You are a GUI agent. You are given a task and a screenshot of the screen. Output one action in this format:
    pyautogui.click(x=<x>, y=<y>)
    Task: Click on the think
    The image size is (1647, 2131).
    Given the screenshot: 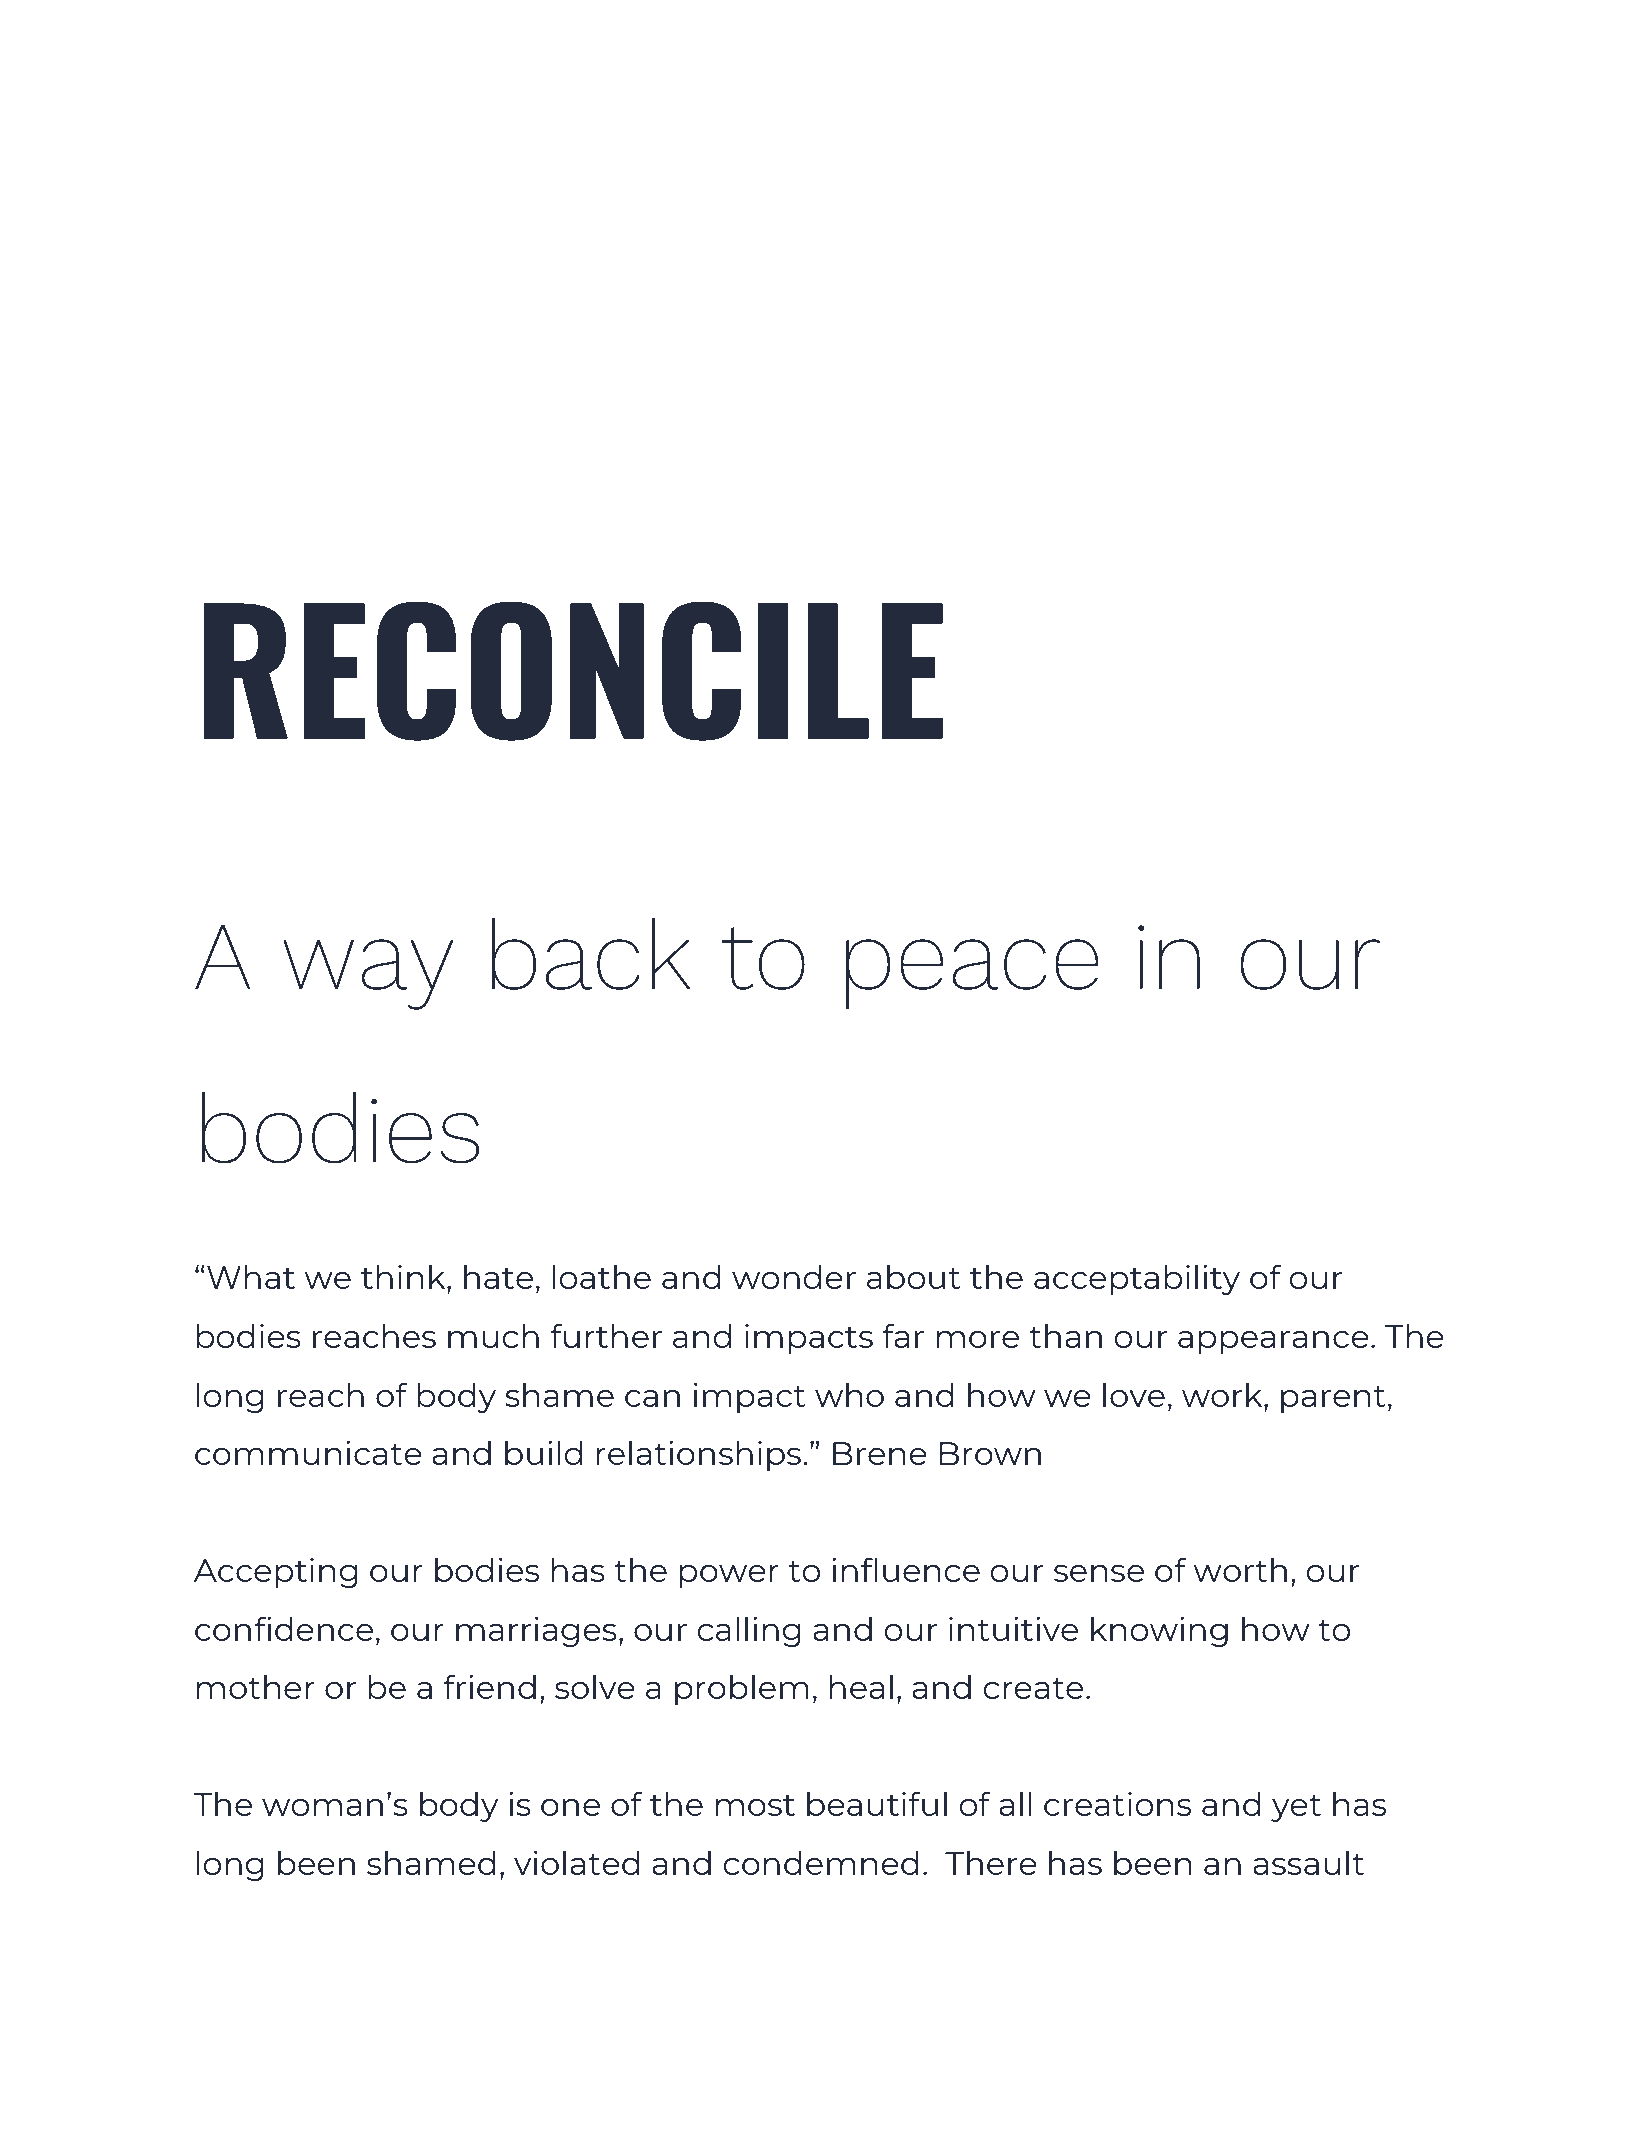 What is the action you would take?
    pyautogui.click(x=404, y=1276)
